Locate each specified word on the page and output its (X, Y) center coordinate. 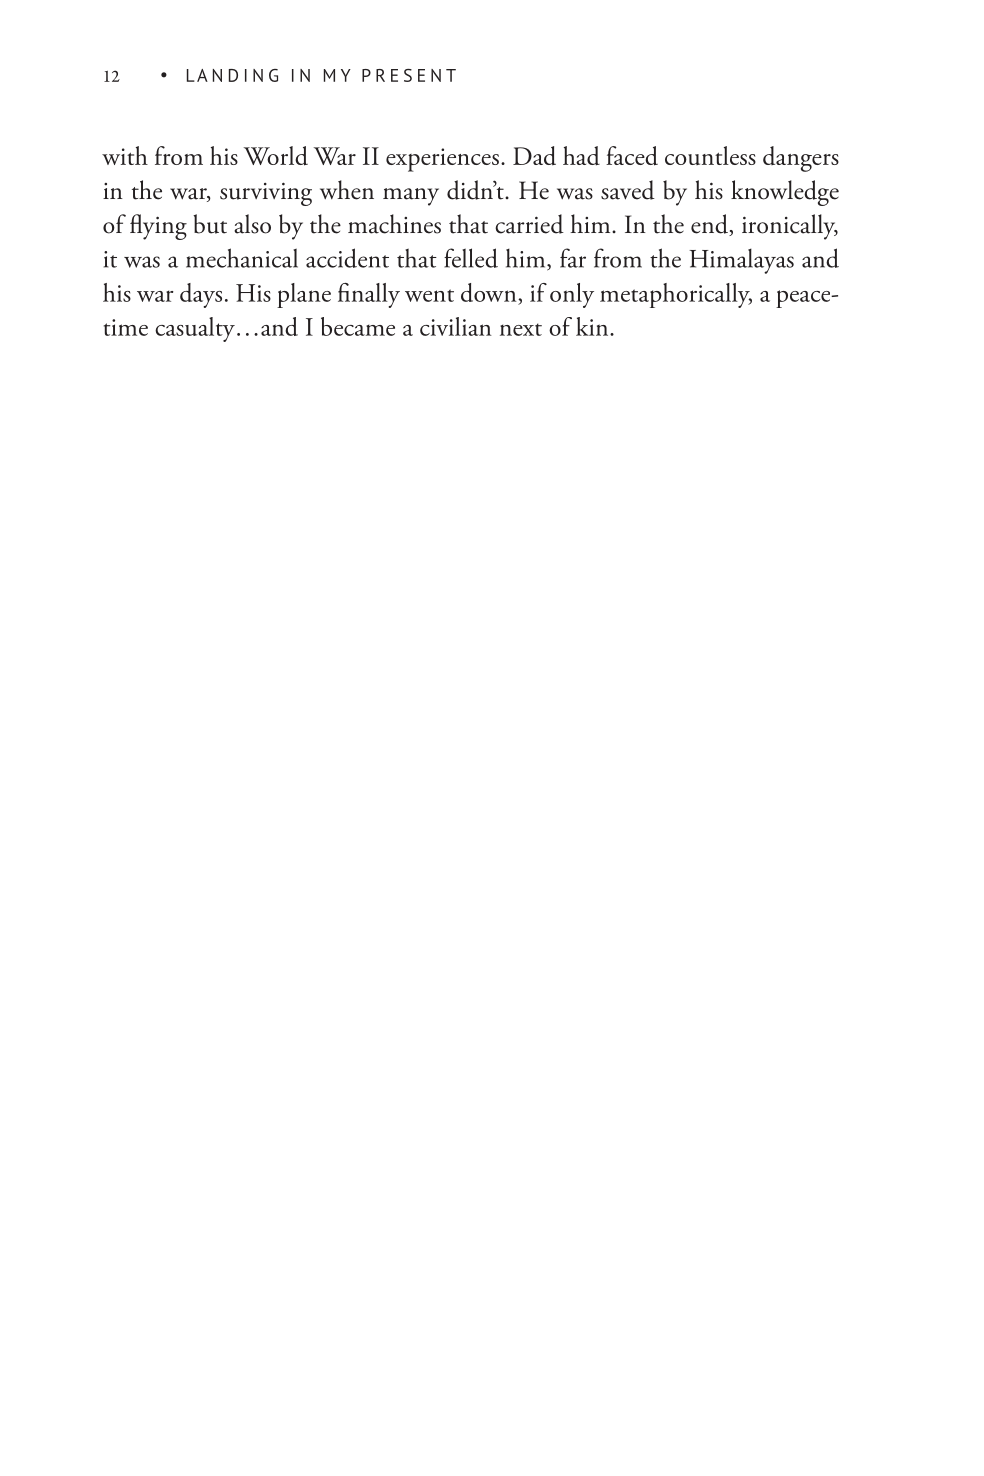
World (276, 156)
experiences (442, 160)
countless (710, 155)
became (358, 326)
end (710, 225)
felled (471, 258)
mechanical (242, 258)
